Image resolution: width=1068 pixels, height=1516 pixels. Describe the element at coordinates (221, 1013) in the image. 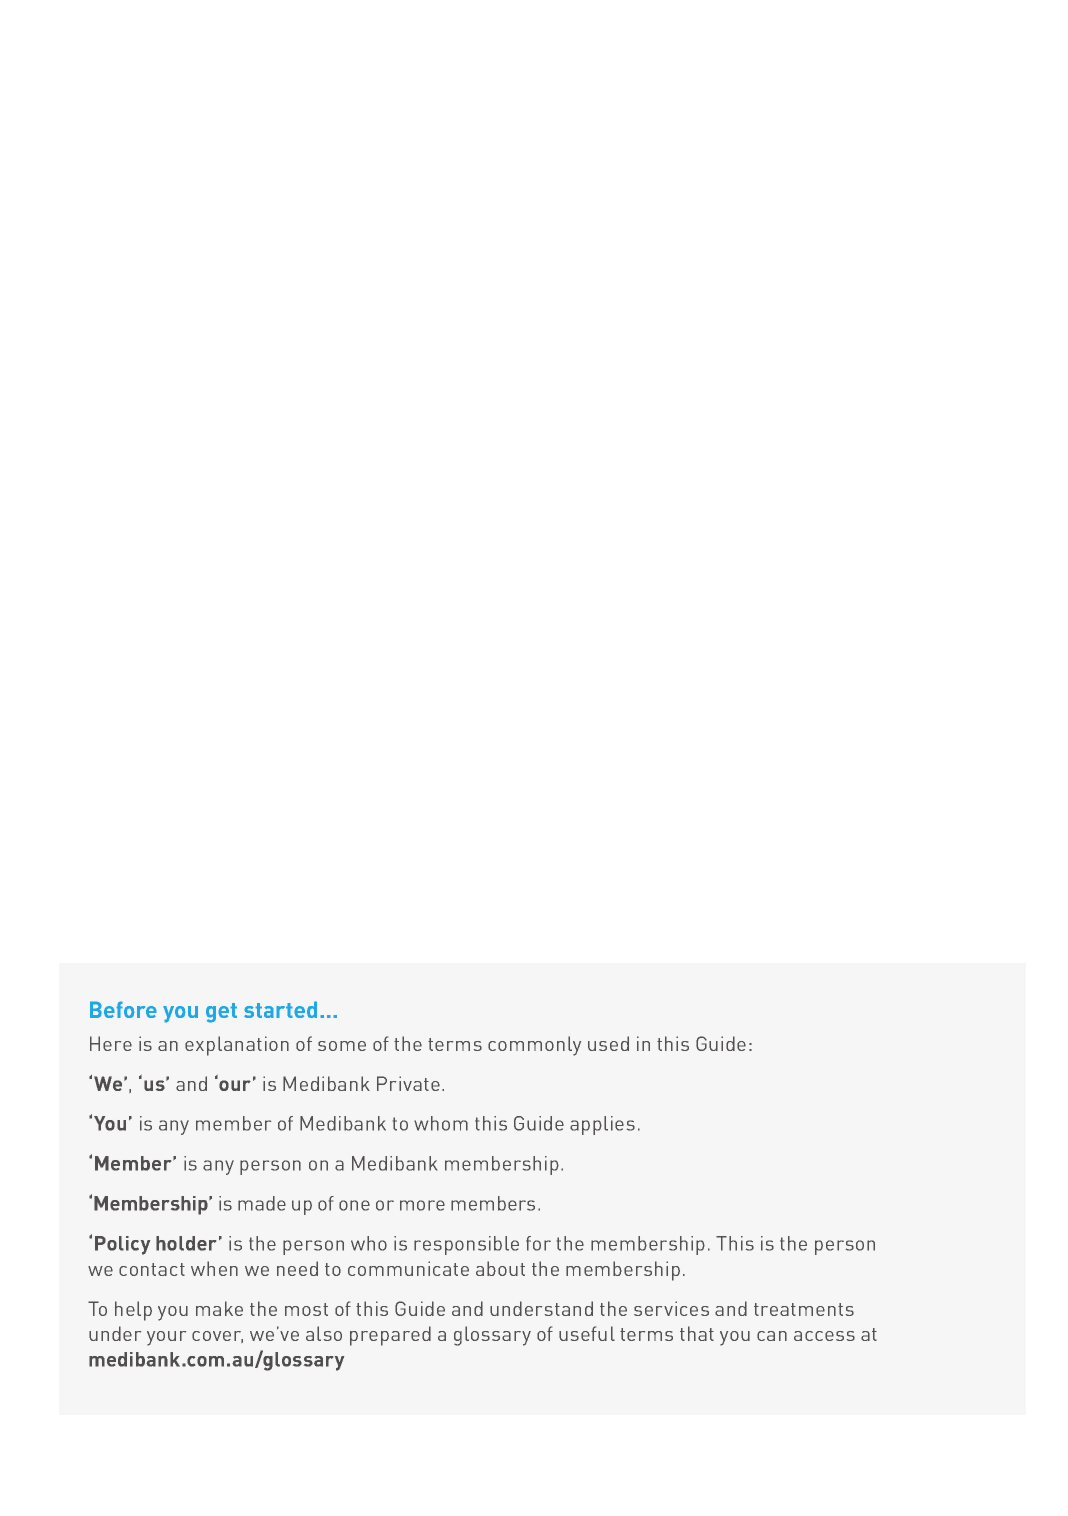

I see `get` at that location.
